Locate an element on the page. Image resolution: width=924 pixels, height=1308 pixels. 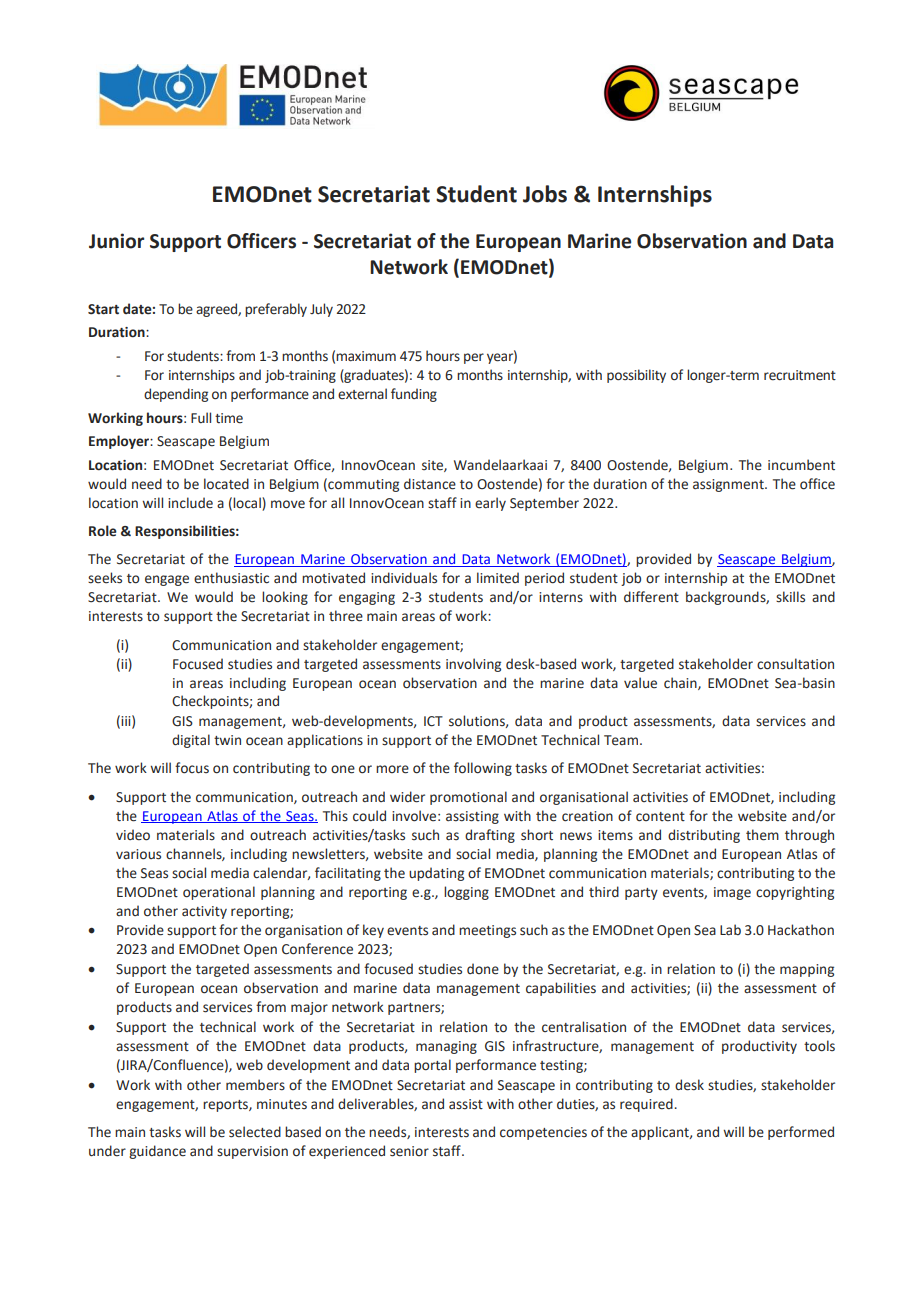
recruitment is located at coordinates (800, 375).
